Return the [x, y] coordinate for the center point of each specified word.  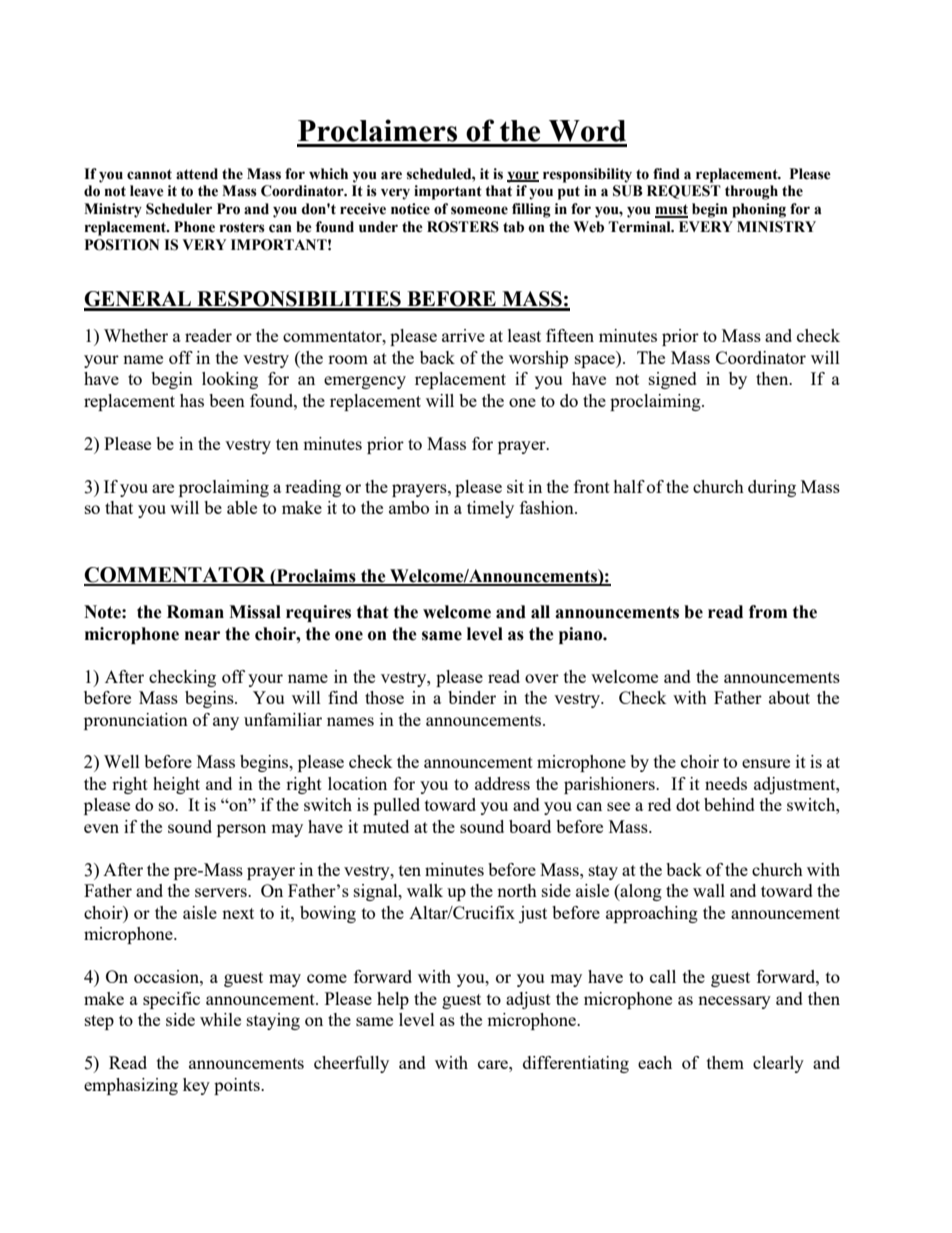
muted [386, 826]
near [202, 636]
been [227, 400]
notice [410, 209]
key [196, 1086]
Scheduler [179, 209]
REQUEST [684, 192]
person [241, 830]
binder [472, 697]
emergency [365, 382]
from [768, 612]
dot [688, 804]
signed [673, 380]
